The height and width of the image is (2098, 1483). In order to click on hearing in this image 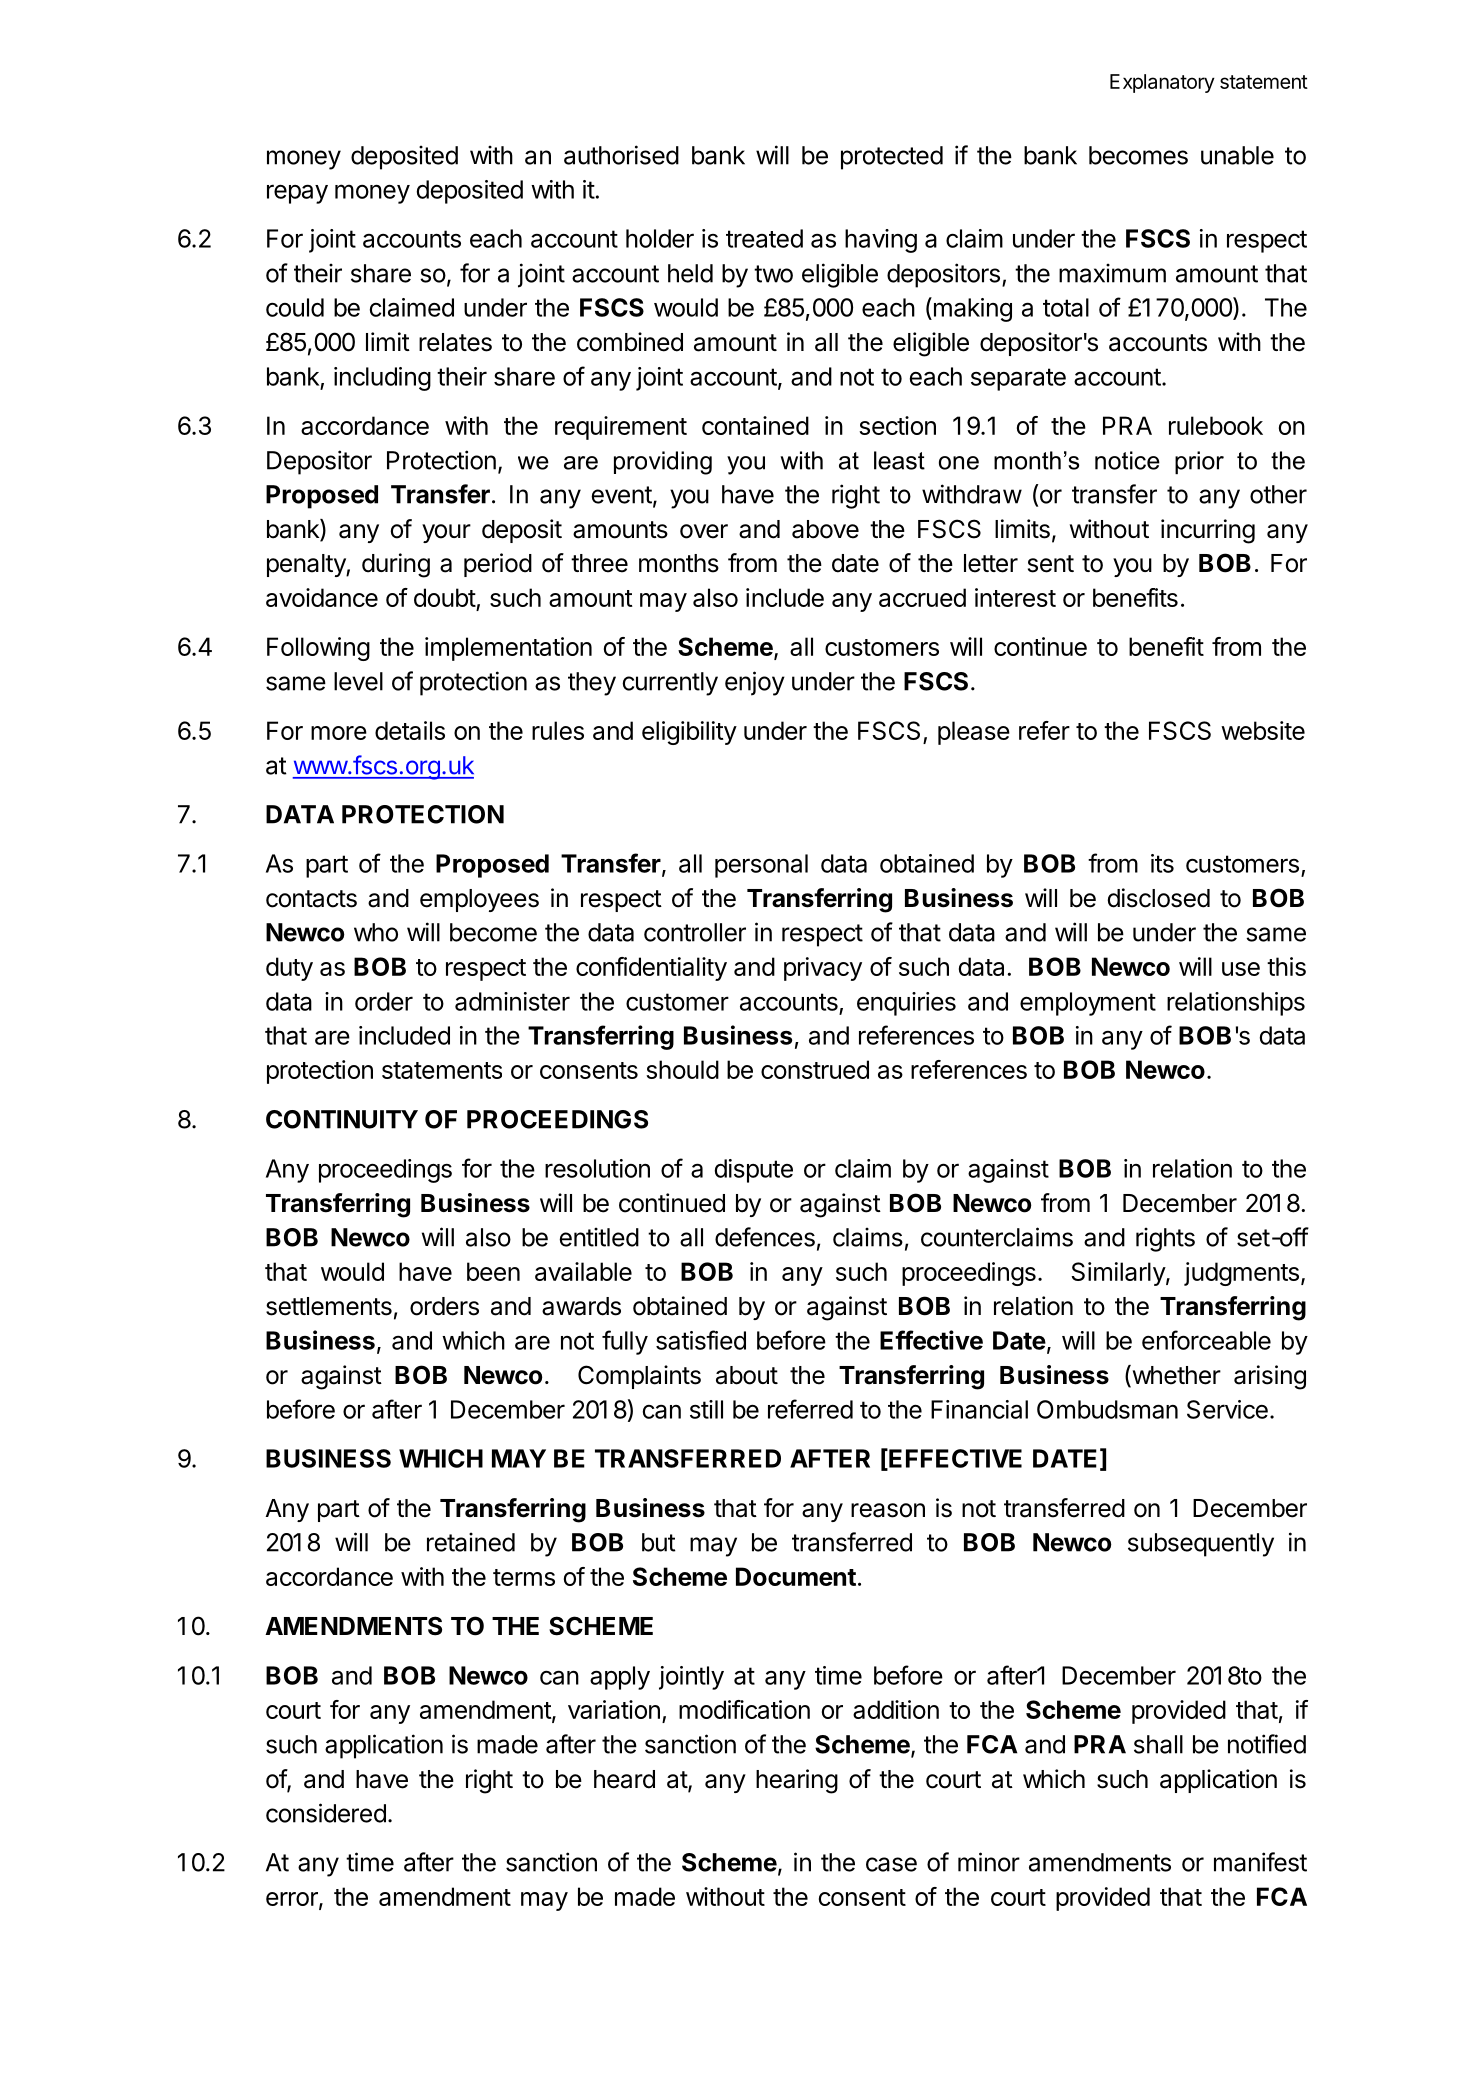, I will do `click(797, 1781)`.
